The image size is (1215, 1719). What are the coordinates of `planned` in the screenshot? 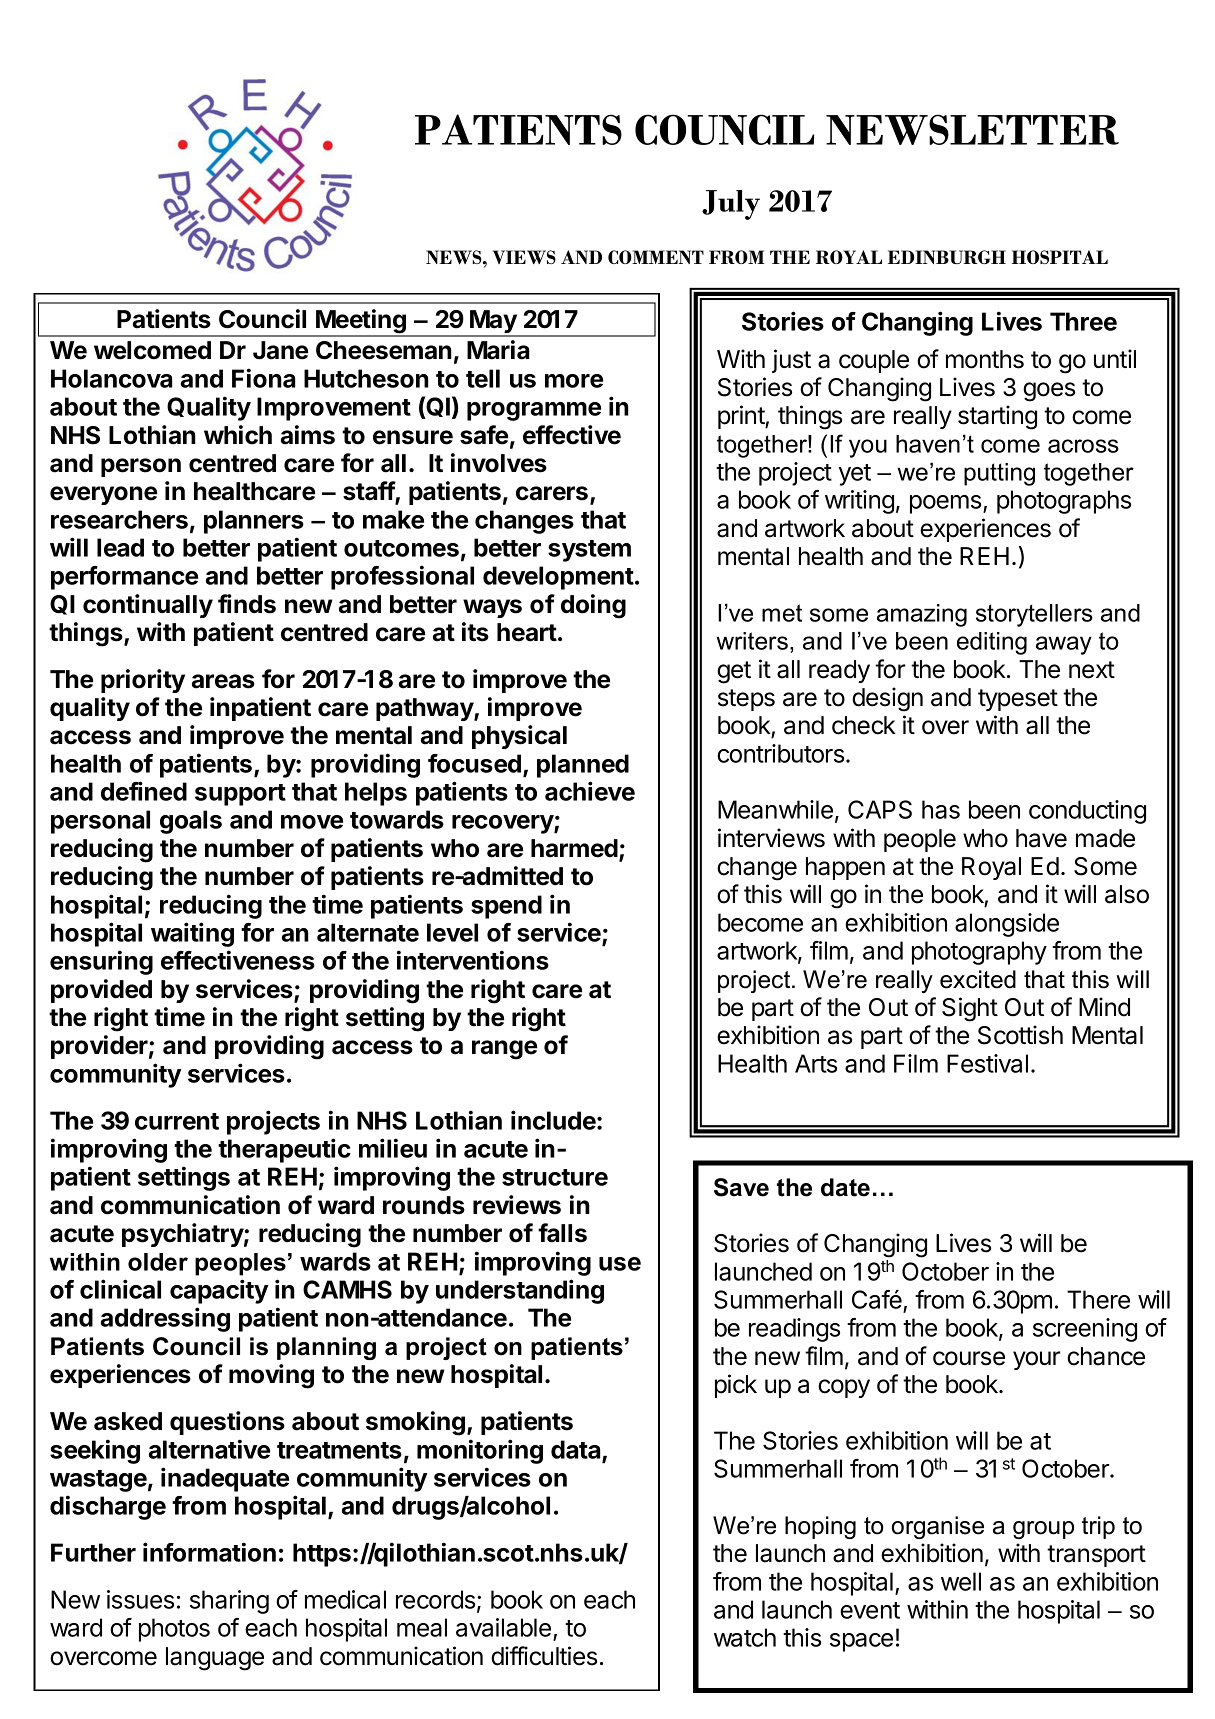 It's located at (583, 766).
